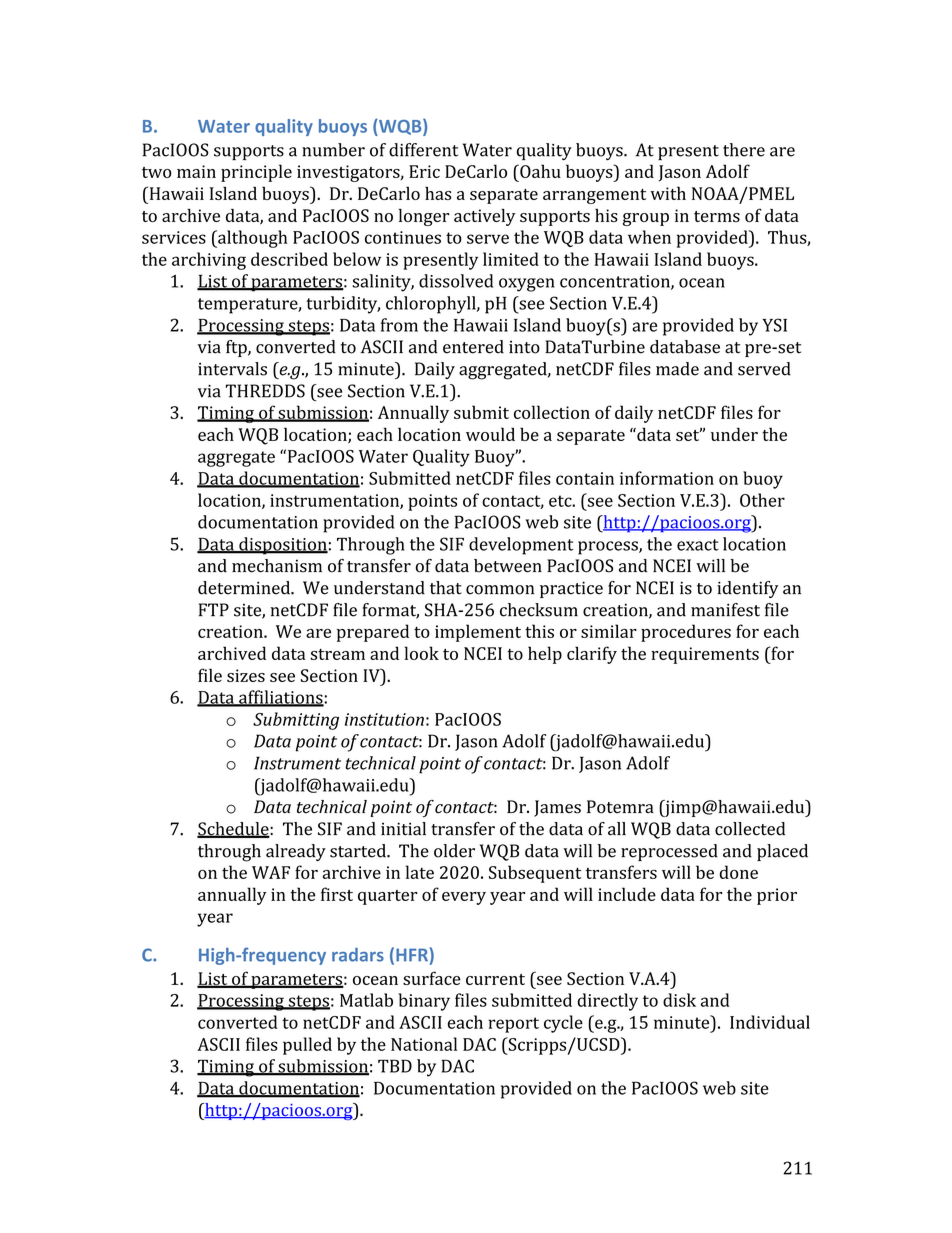 The width and height of the screenshot is (952, 1233). Describe the element at coordinates (668, 193) in the screenshot. I see `with` at that location.
